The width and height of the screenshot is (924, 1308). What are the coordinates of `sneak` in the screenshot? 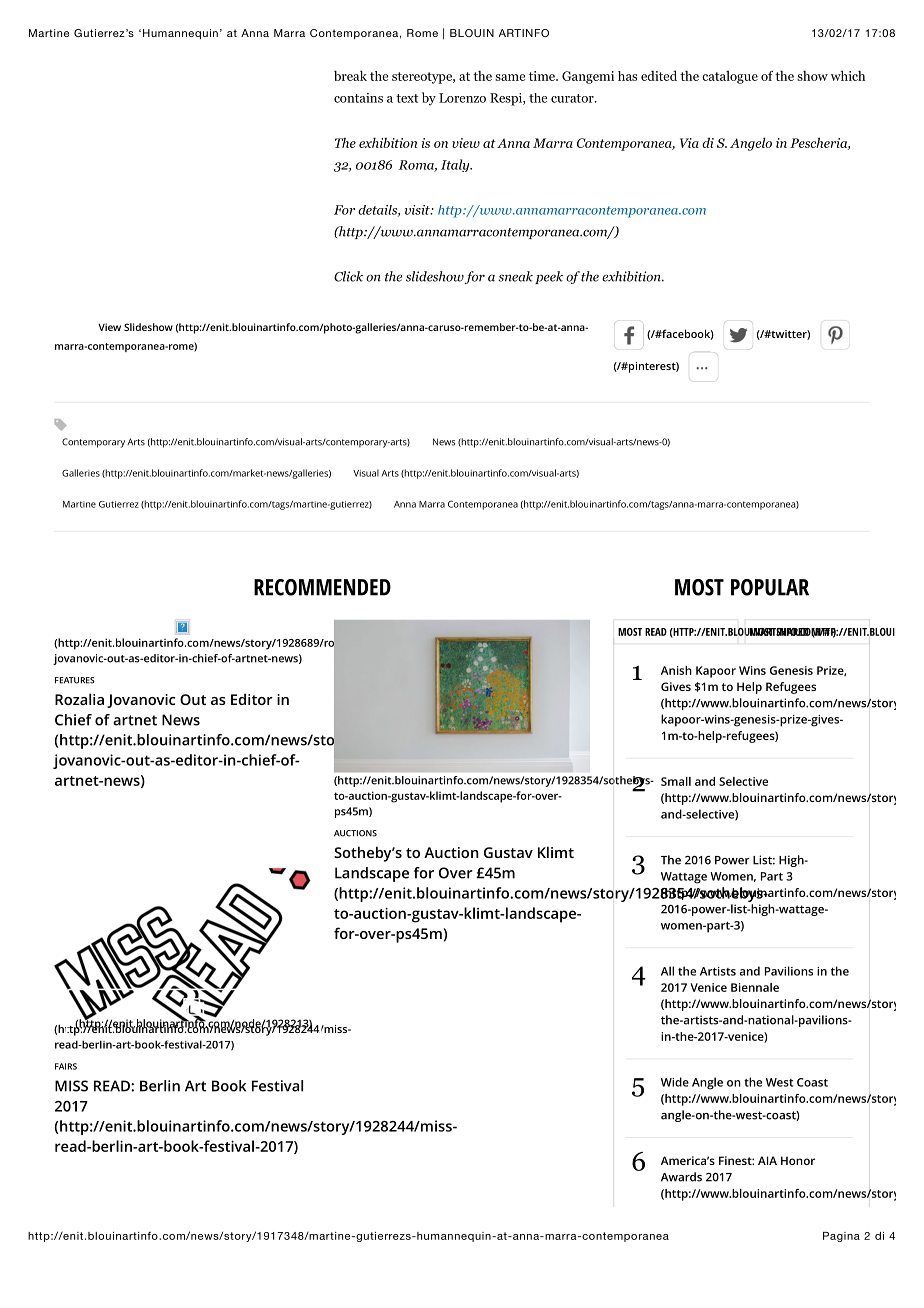 It's located at (515, 276).
